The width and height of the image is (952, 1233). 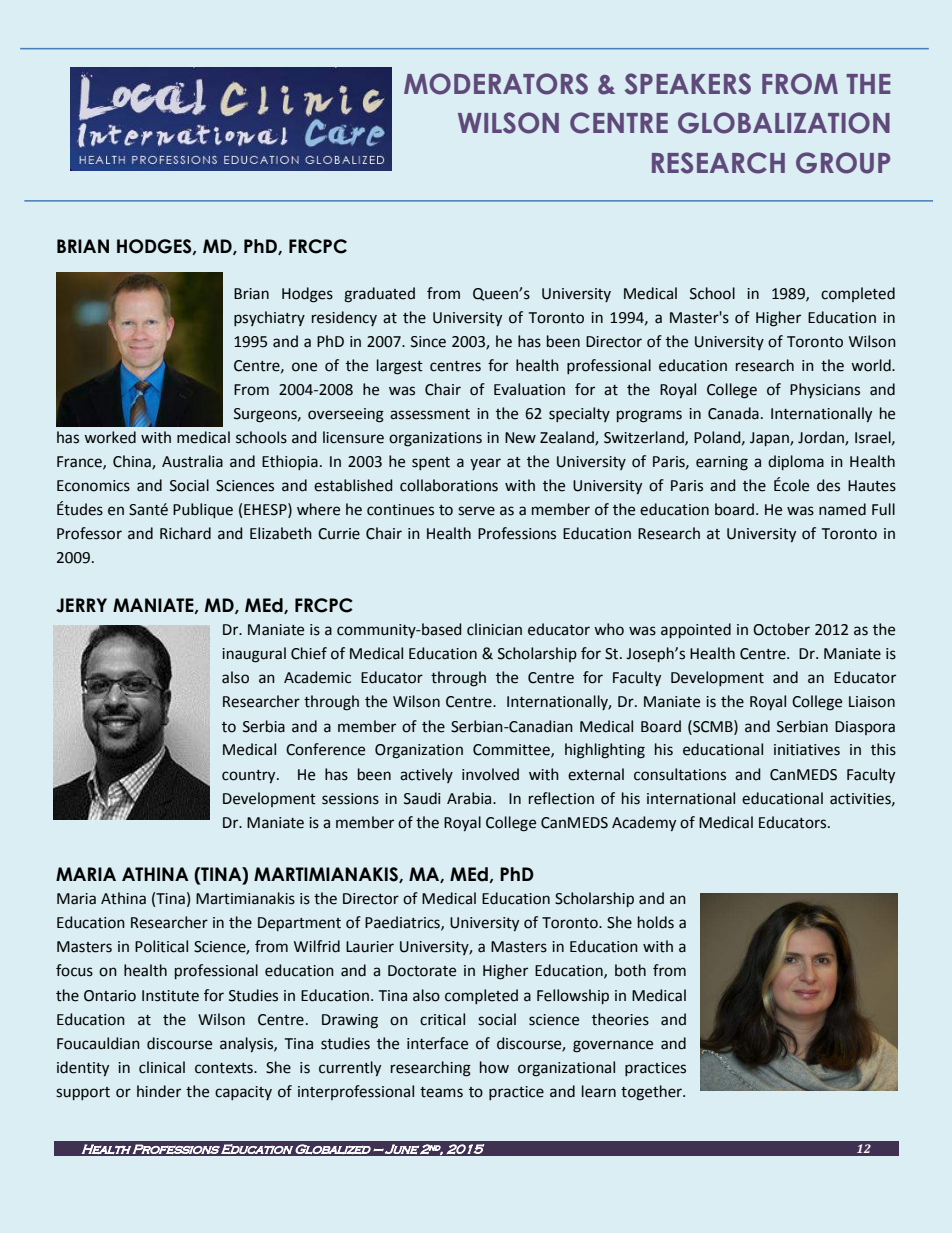 I want to click on Physicians, so click(x=825, y=390).
